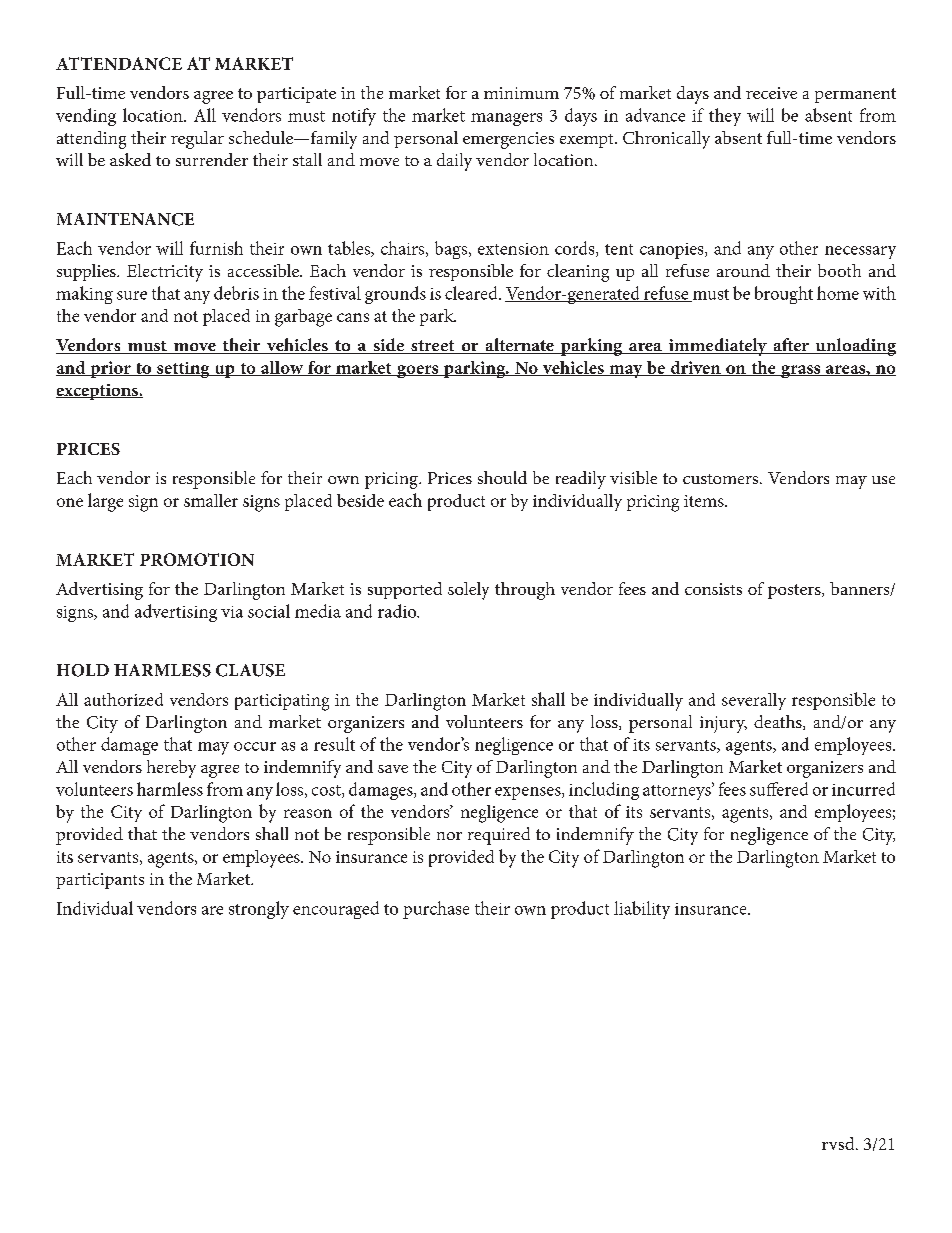 This screenshot has width=952, height=1233. I want to click on ATTENDANCE, so click(119, 63).
